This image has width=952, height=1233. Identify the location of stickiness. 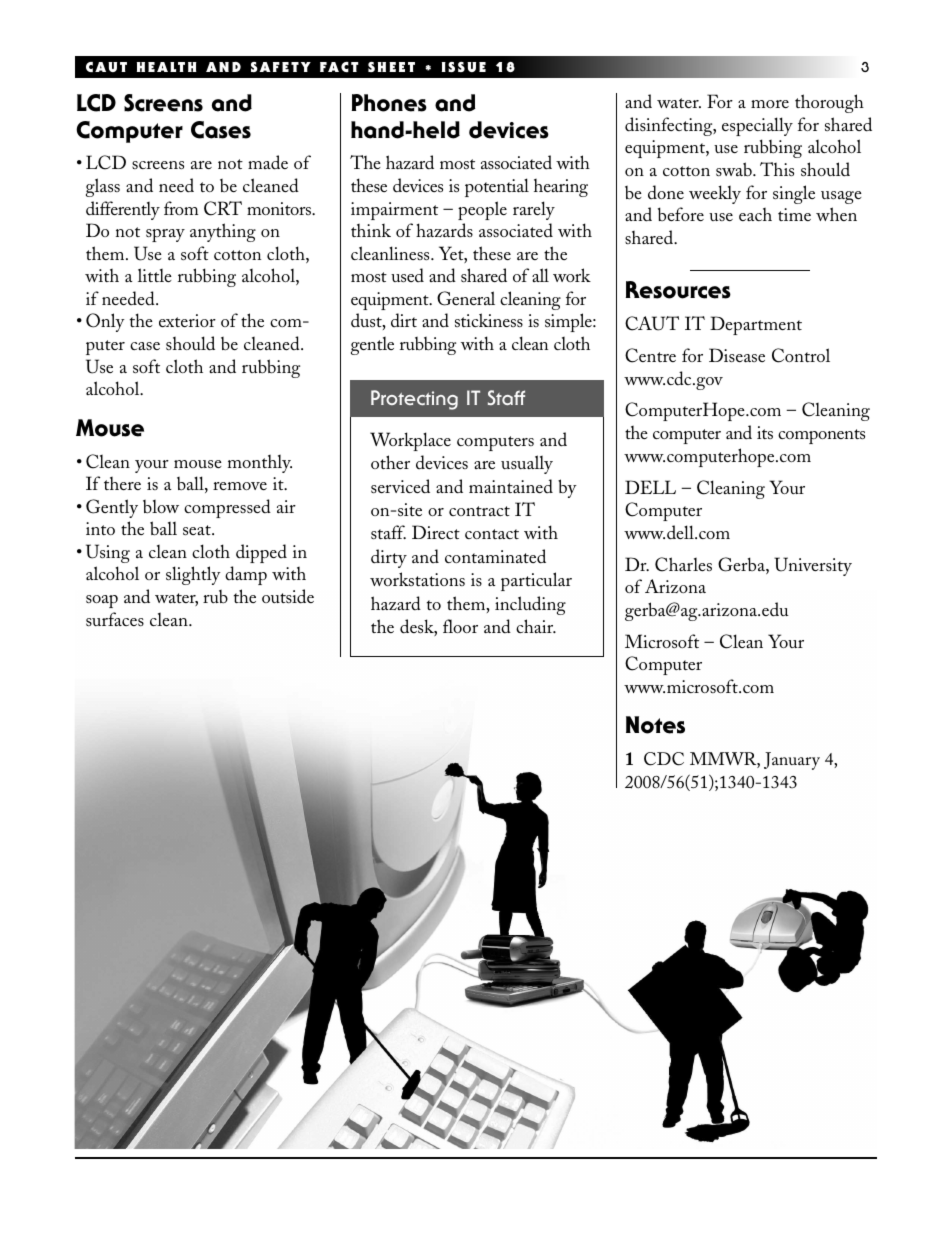
(489, 320).
